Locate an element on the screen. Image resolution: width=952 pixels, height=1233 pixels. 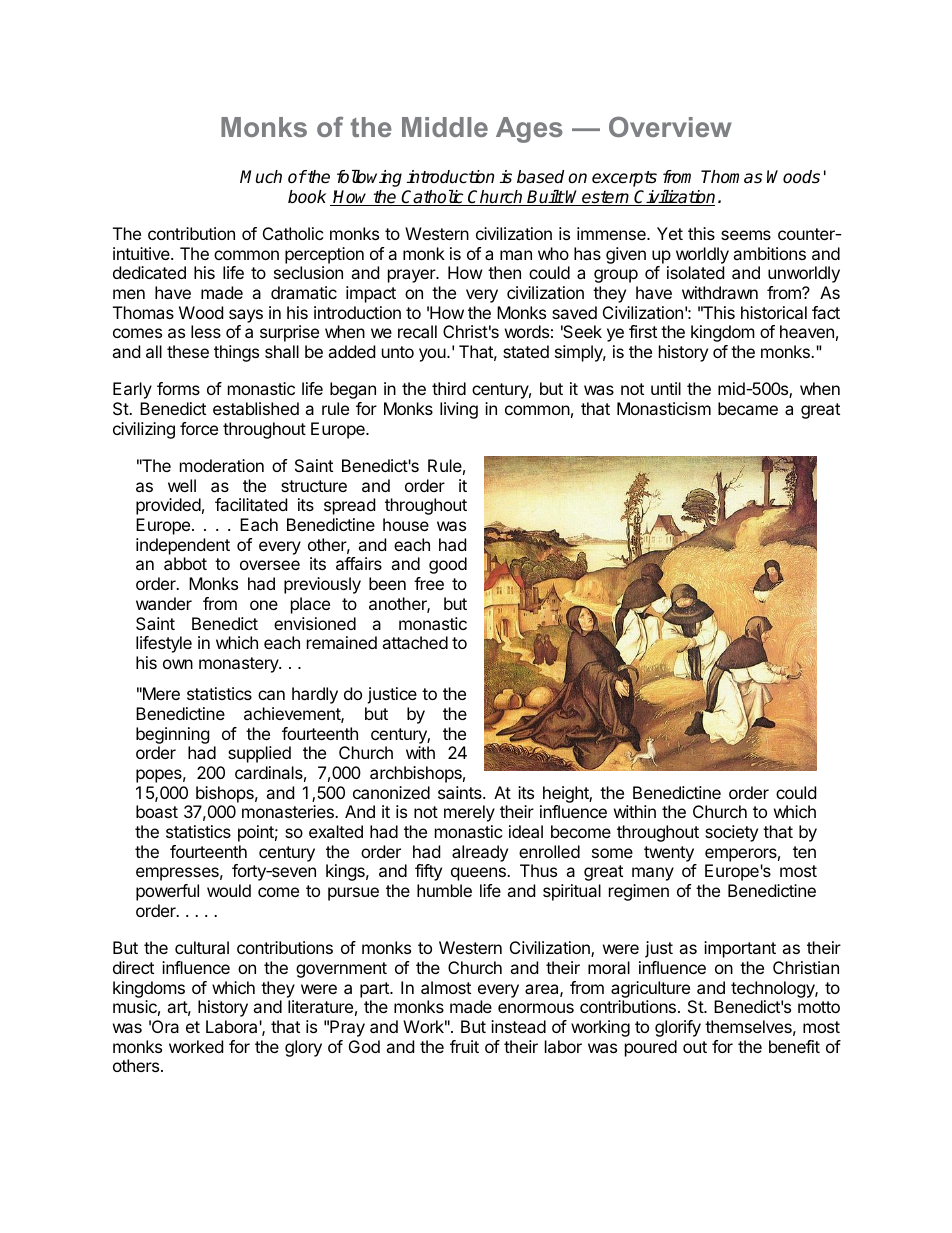
glory is located at coordinates (303, 1048).
